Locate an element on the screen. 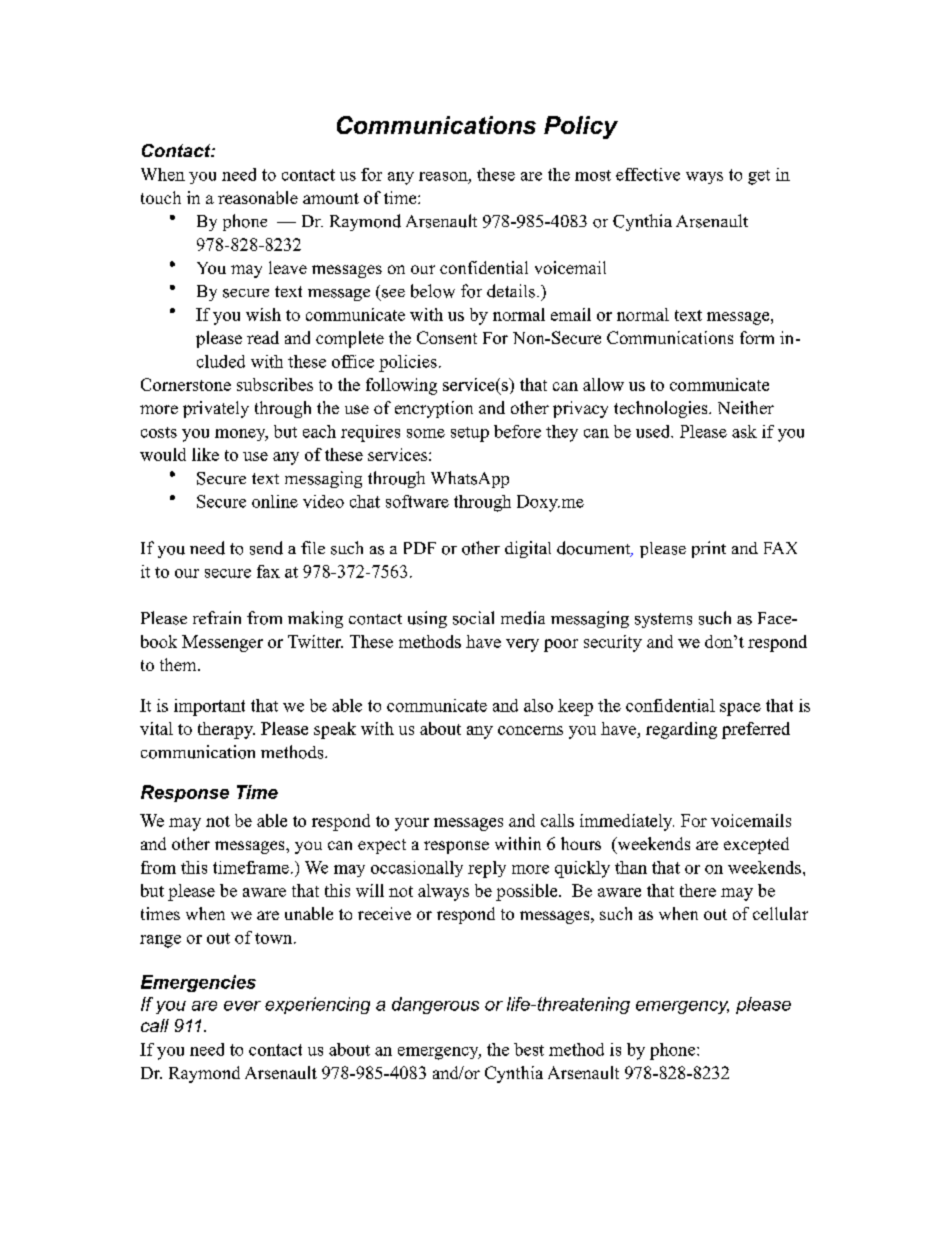 The height and width of the screenshot is (1233, 952). Consent is located at coordinates (447, 337).
